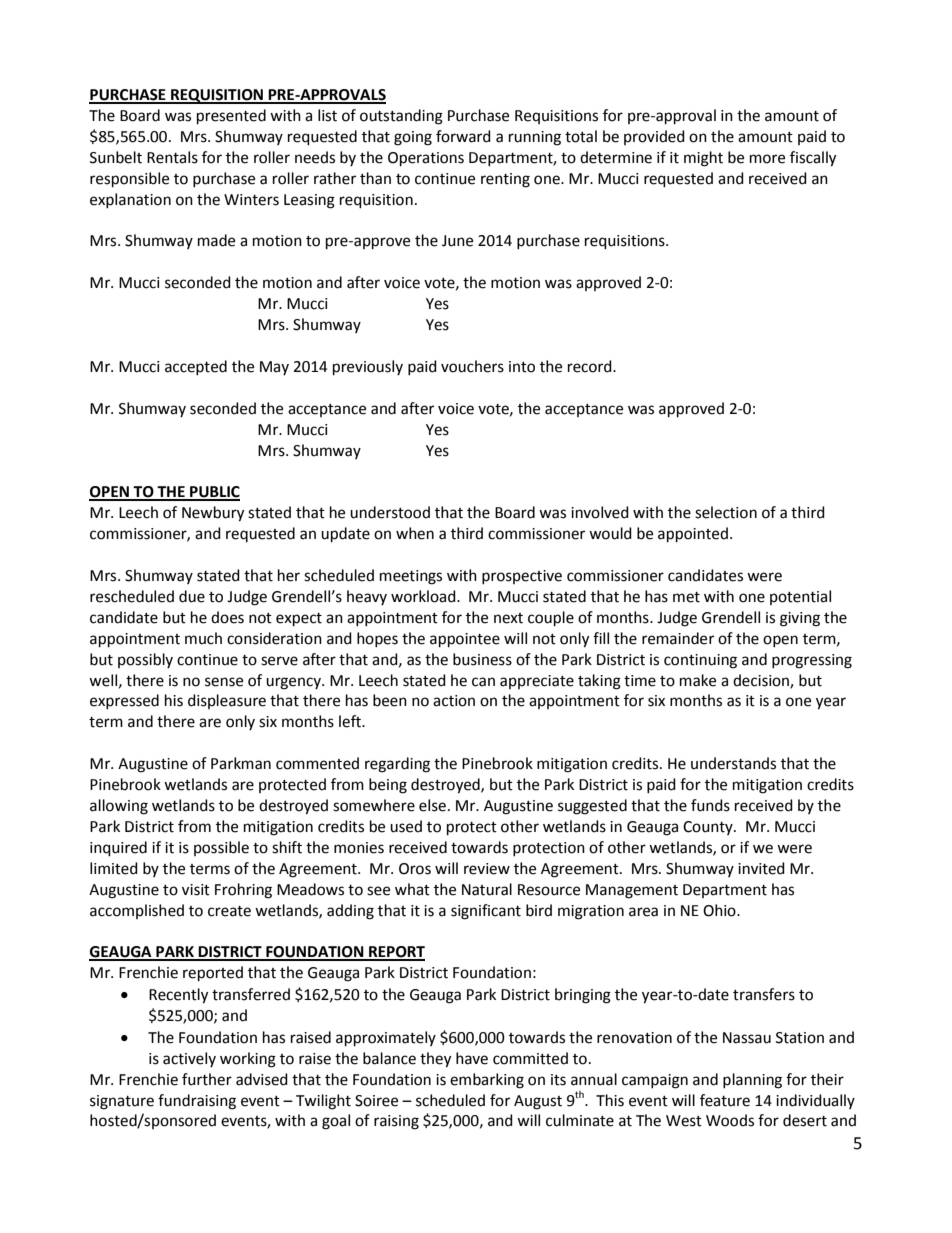  What do you see at coordinates (454, 701) in the screenshot?
I see `action` at bounding box center [454, 701].
